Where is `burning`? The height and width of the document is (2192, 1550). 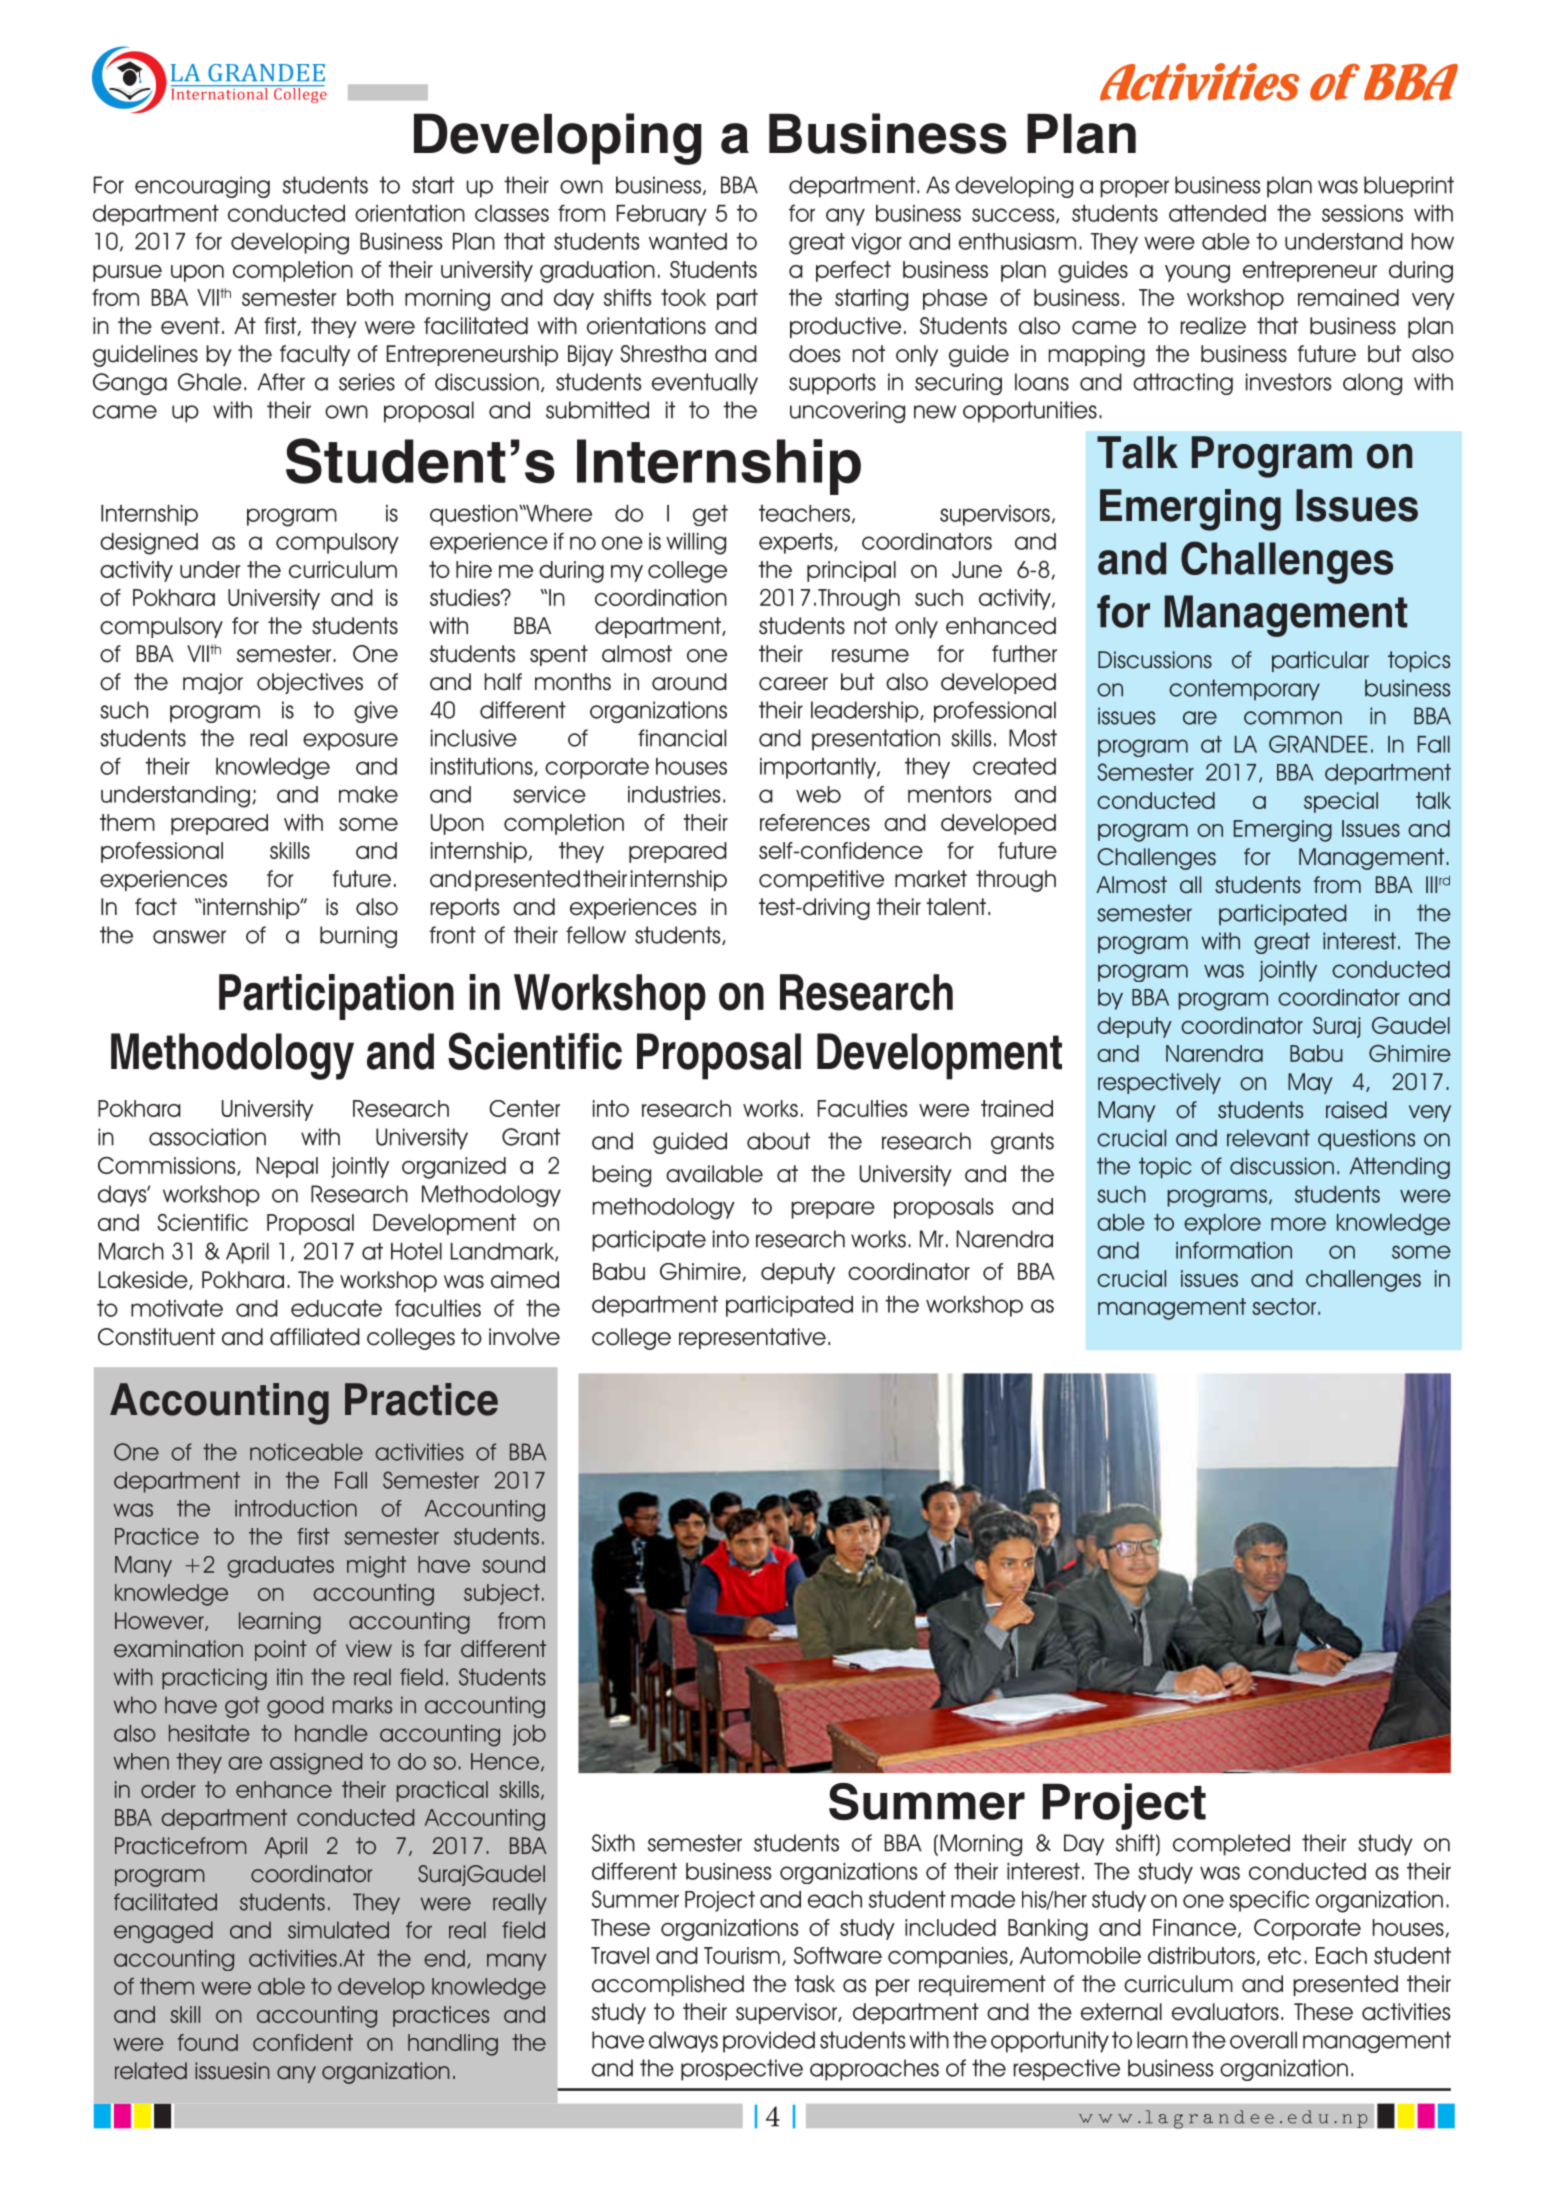
burning is located at coordinates (358, 937).
